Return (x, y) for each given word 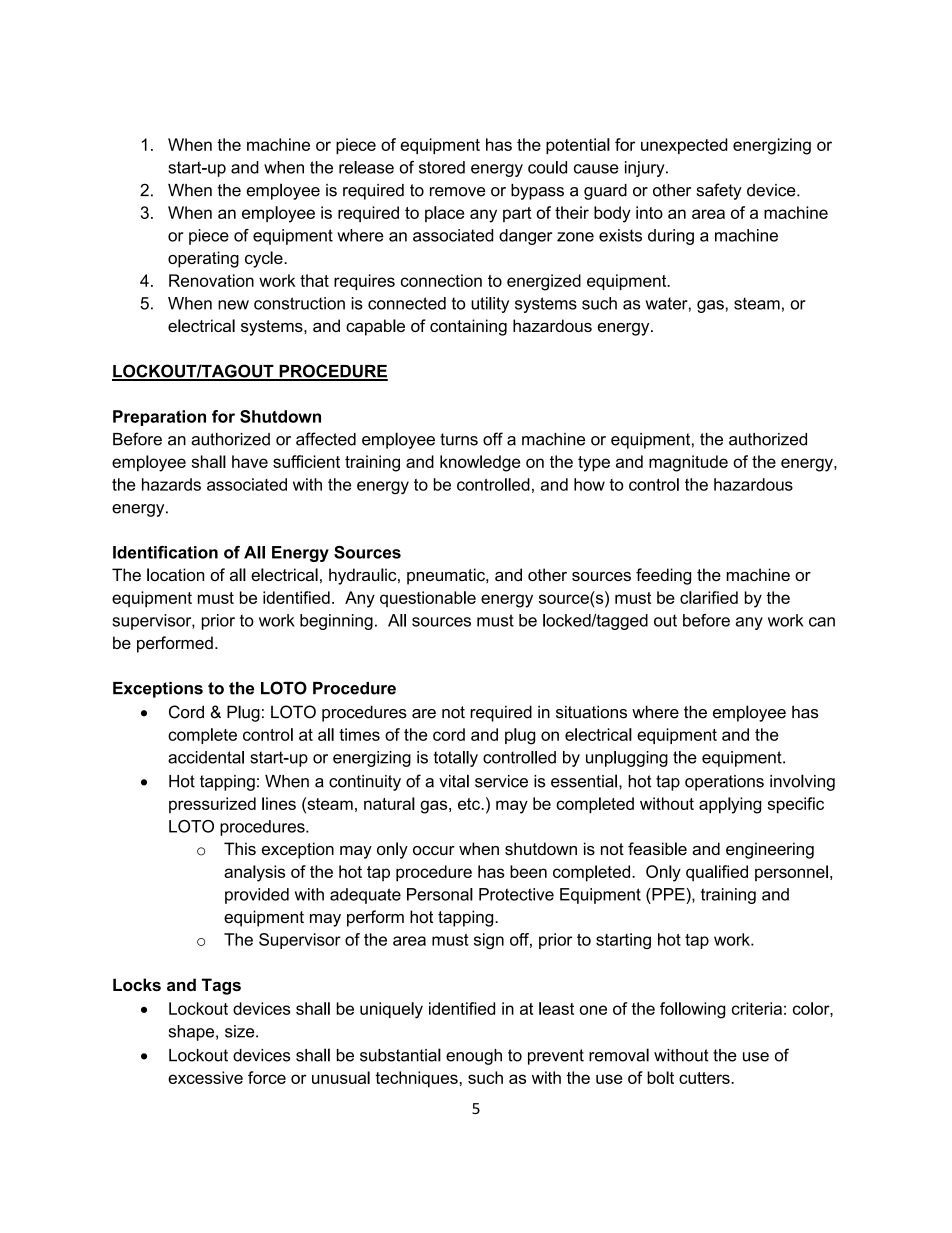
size (241, 1031)
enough (474, 1057)
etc (470, 804)
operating (203, 259)
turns (459, 439)
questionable (428, 599)
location (175, 574)
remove (457, 192)
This (240, 848)
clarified (709, 597)
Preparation (159, 418)
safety (719, 191)
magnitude (688, 463)
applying (730, 805)
